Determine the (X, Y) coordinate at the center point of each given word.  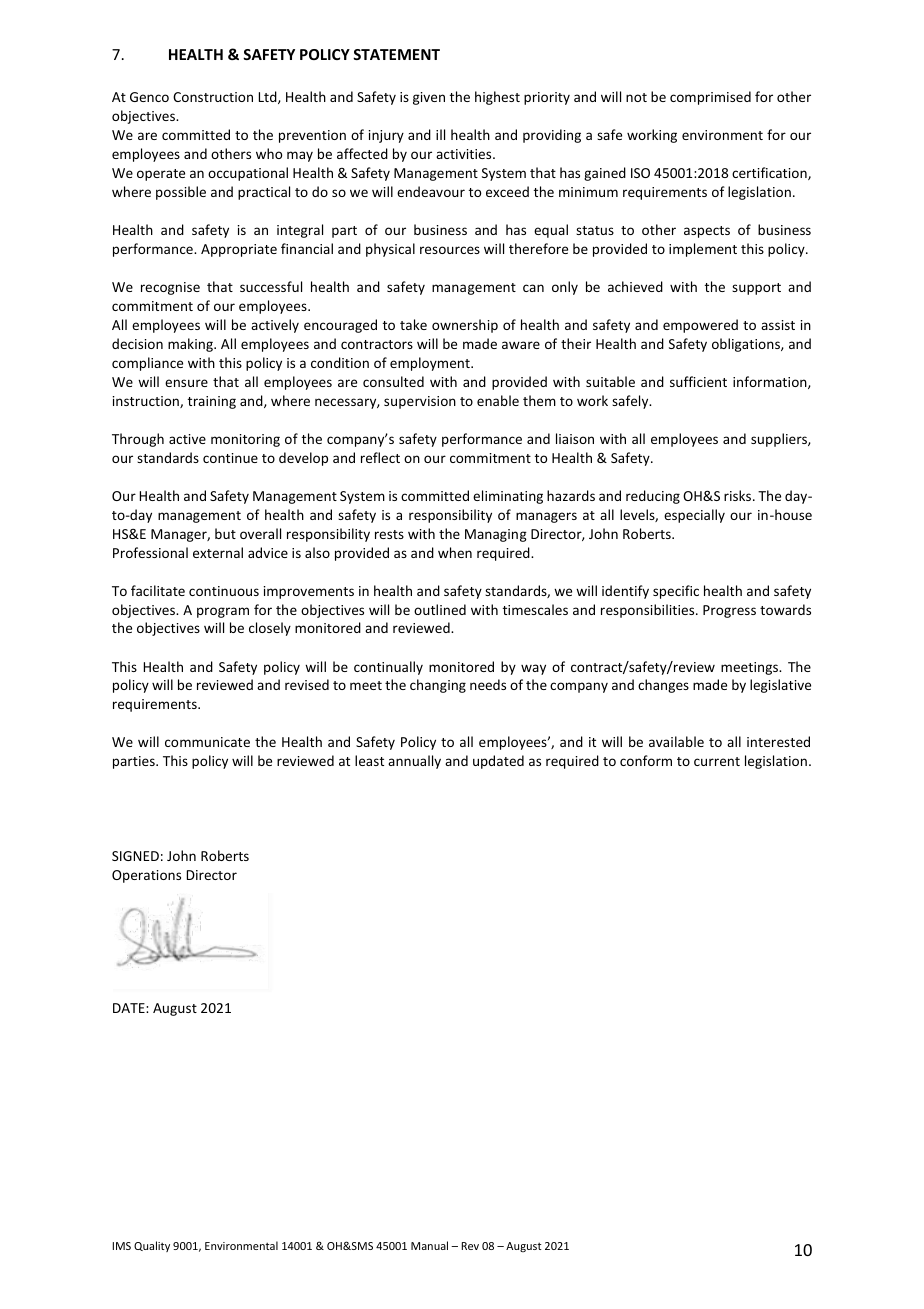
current (717, 761)
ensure (186, 383)
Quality (152, 1246)
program (223, 612)
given (429, 98)
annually (414, 762)
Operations (146, 876)
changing (438, 686)
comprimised (710, 98)
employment (431, 364)
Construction (213, 97)
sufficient (698, 381)
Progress (729, 611)
